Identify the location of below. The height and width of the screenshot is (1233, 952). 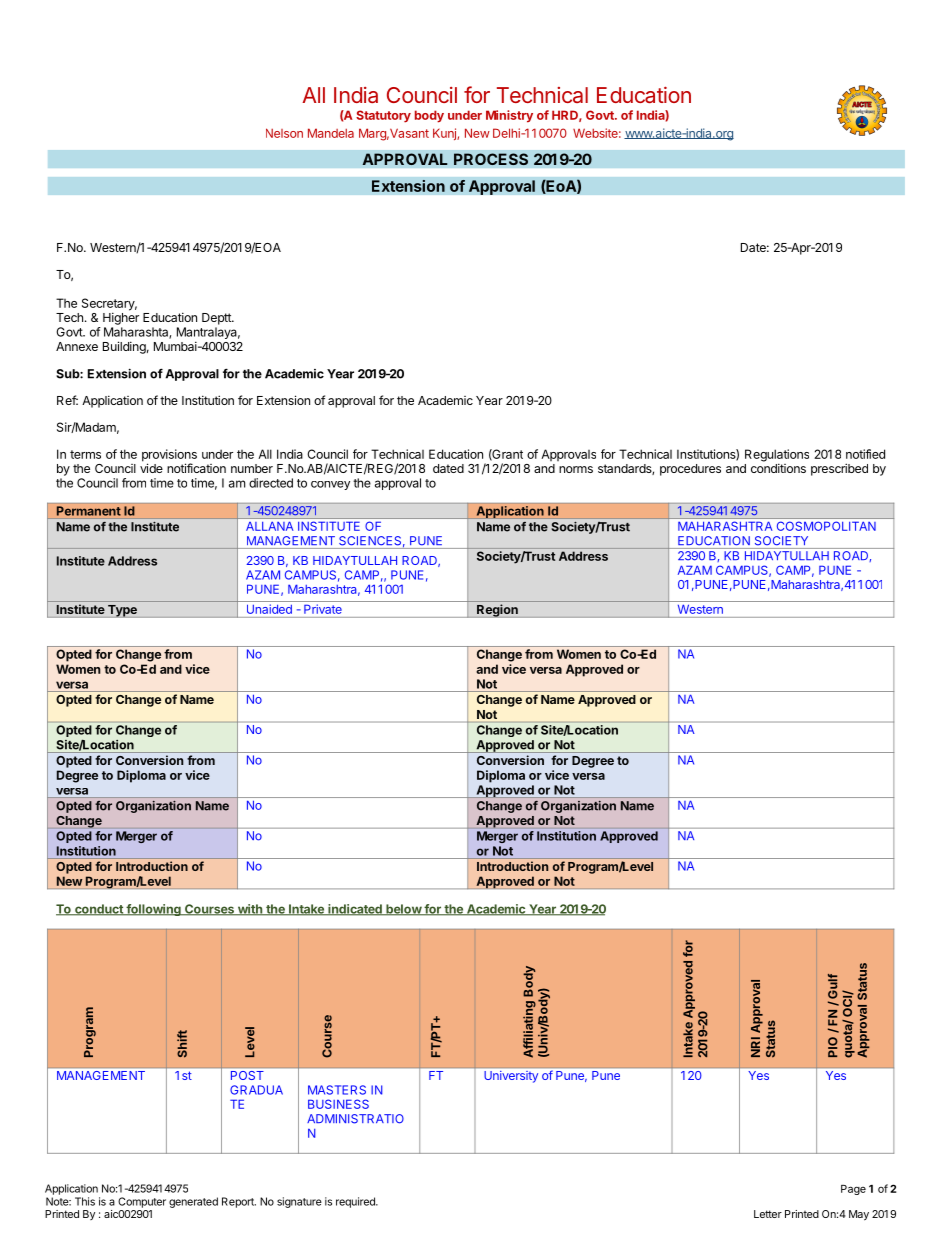
(403, 910).
